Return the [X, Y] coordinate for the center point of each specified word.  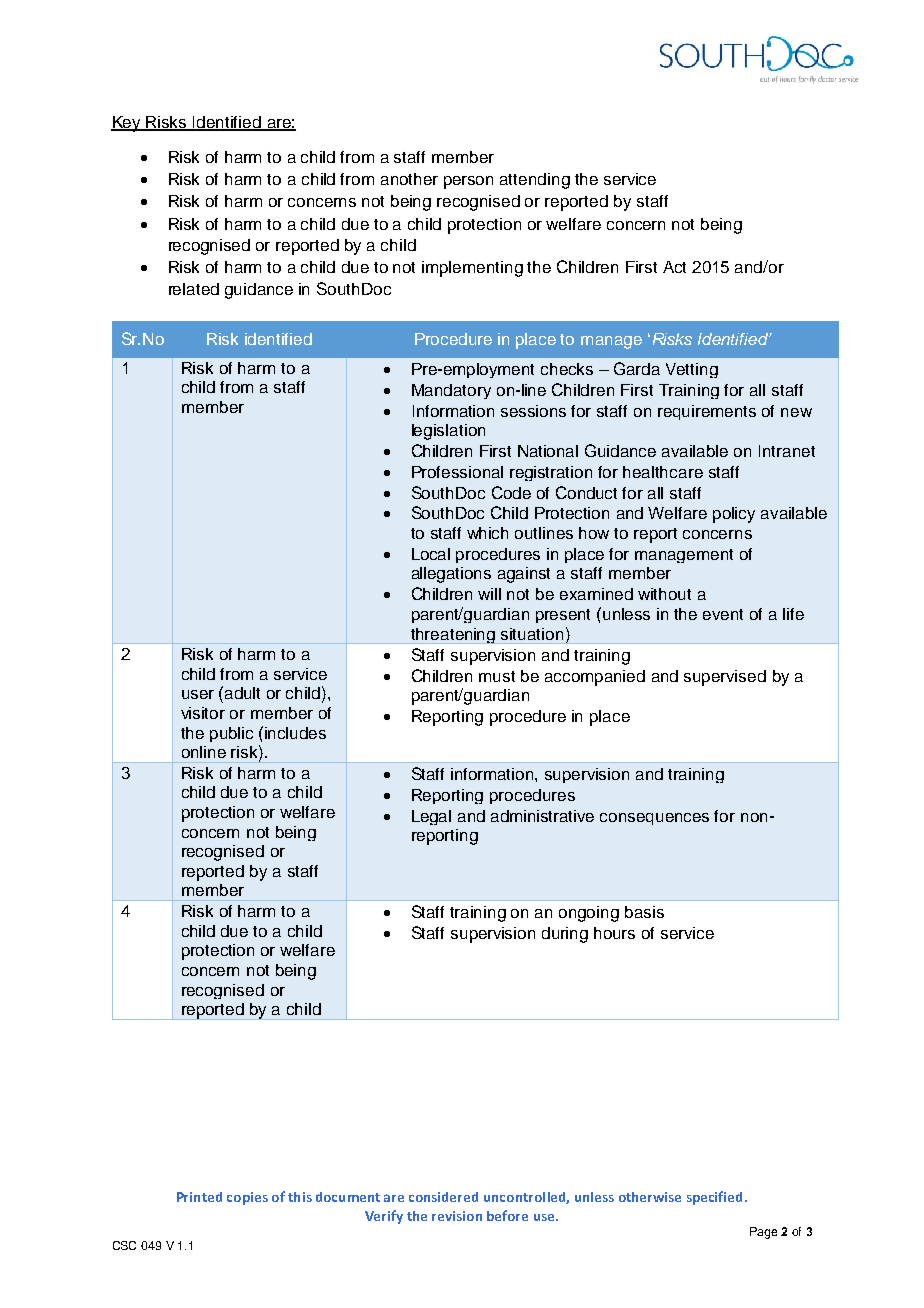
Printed [199, 1197]
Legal [431, 817]
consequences [654, 819]
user [198, 694]
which [487, 533]
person [468, 182]
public [231, 734]
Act [674, 267]
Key [127, 124]
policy [734, 515]
